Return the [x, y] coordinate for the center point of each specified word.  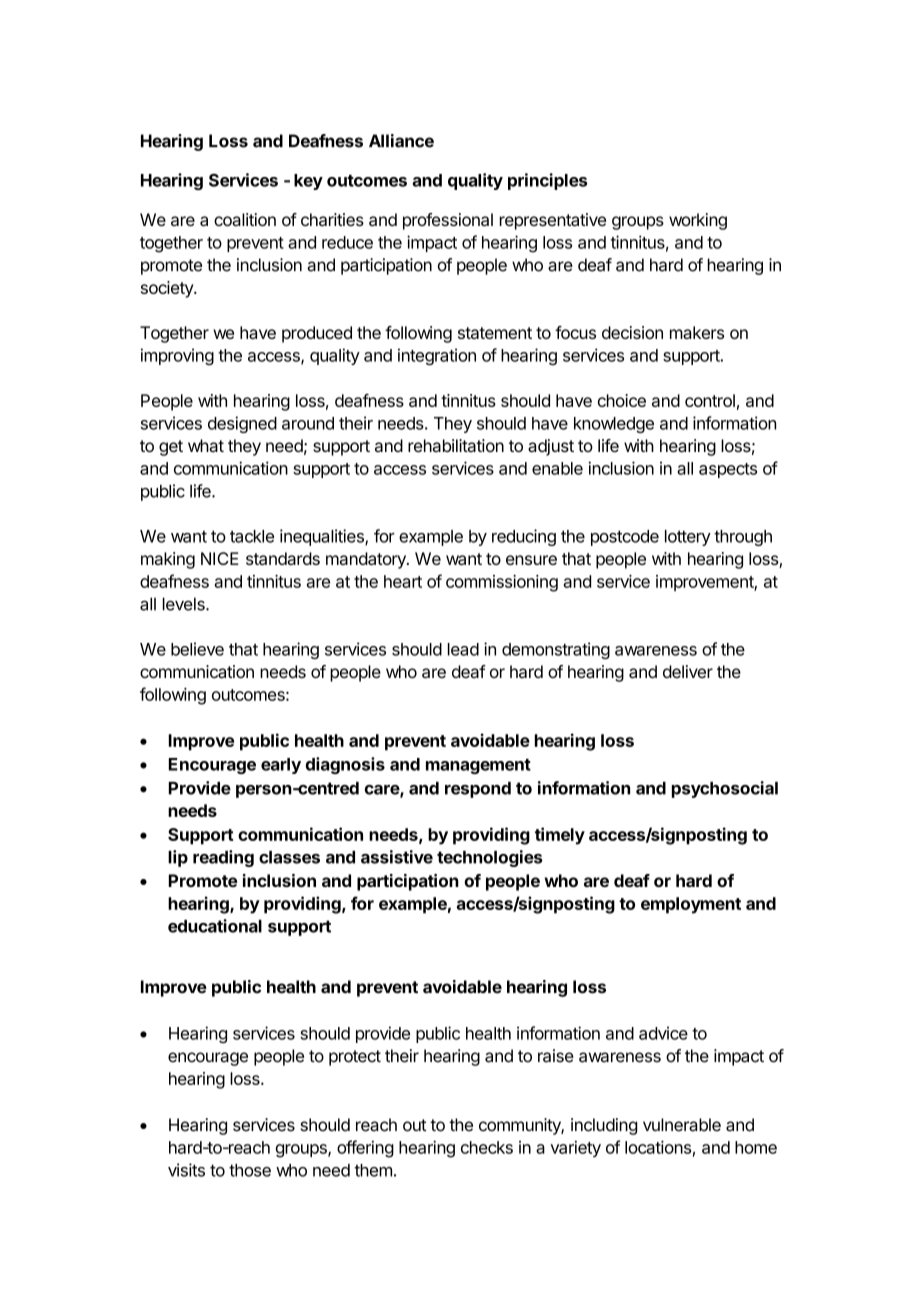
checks [487, 1147]
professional [448, 221]
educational [215, 926]
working [698, 221]
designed [242, 424]
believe [197, 649]
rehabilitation [456, 445]
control [710, 400]
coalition [245, 219]
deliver [688, 671]
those [250, 1170]
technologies [490, 858]
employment [691, 905]
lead [463, 649]
